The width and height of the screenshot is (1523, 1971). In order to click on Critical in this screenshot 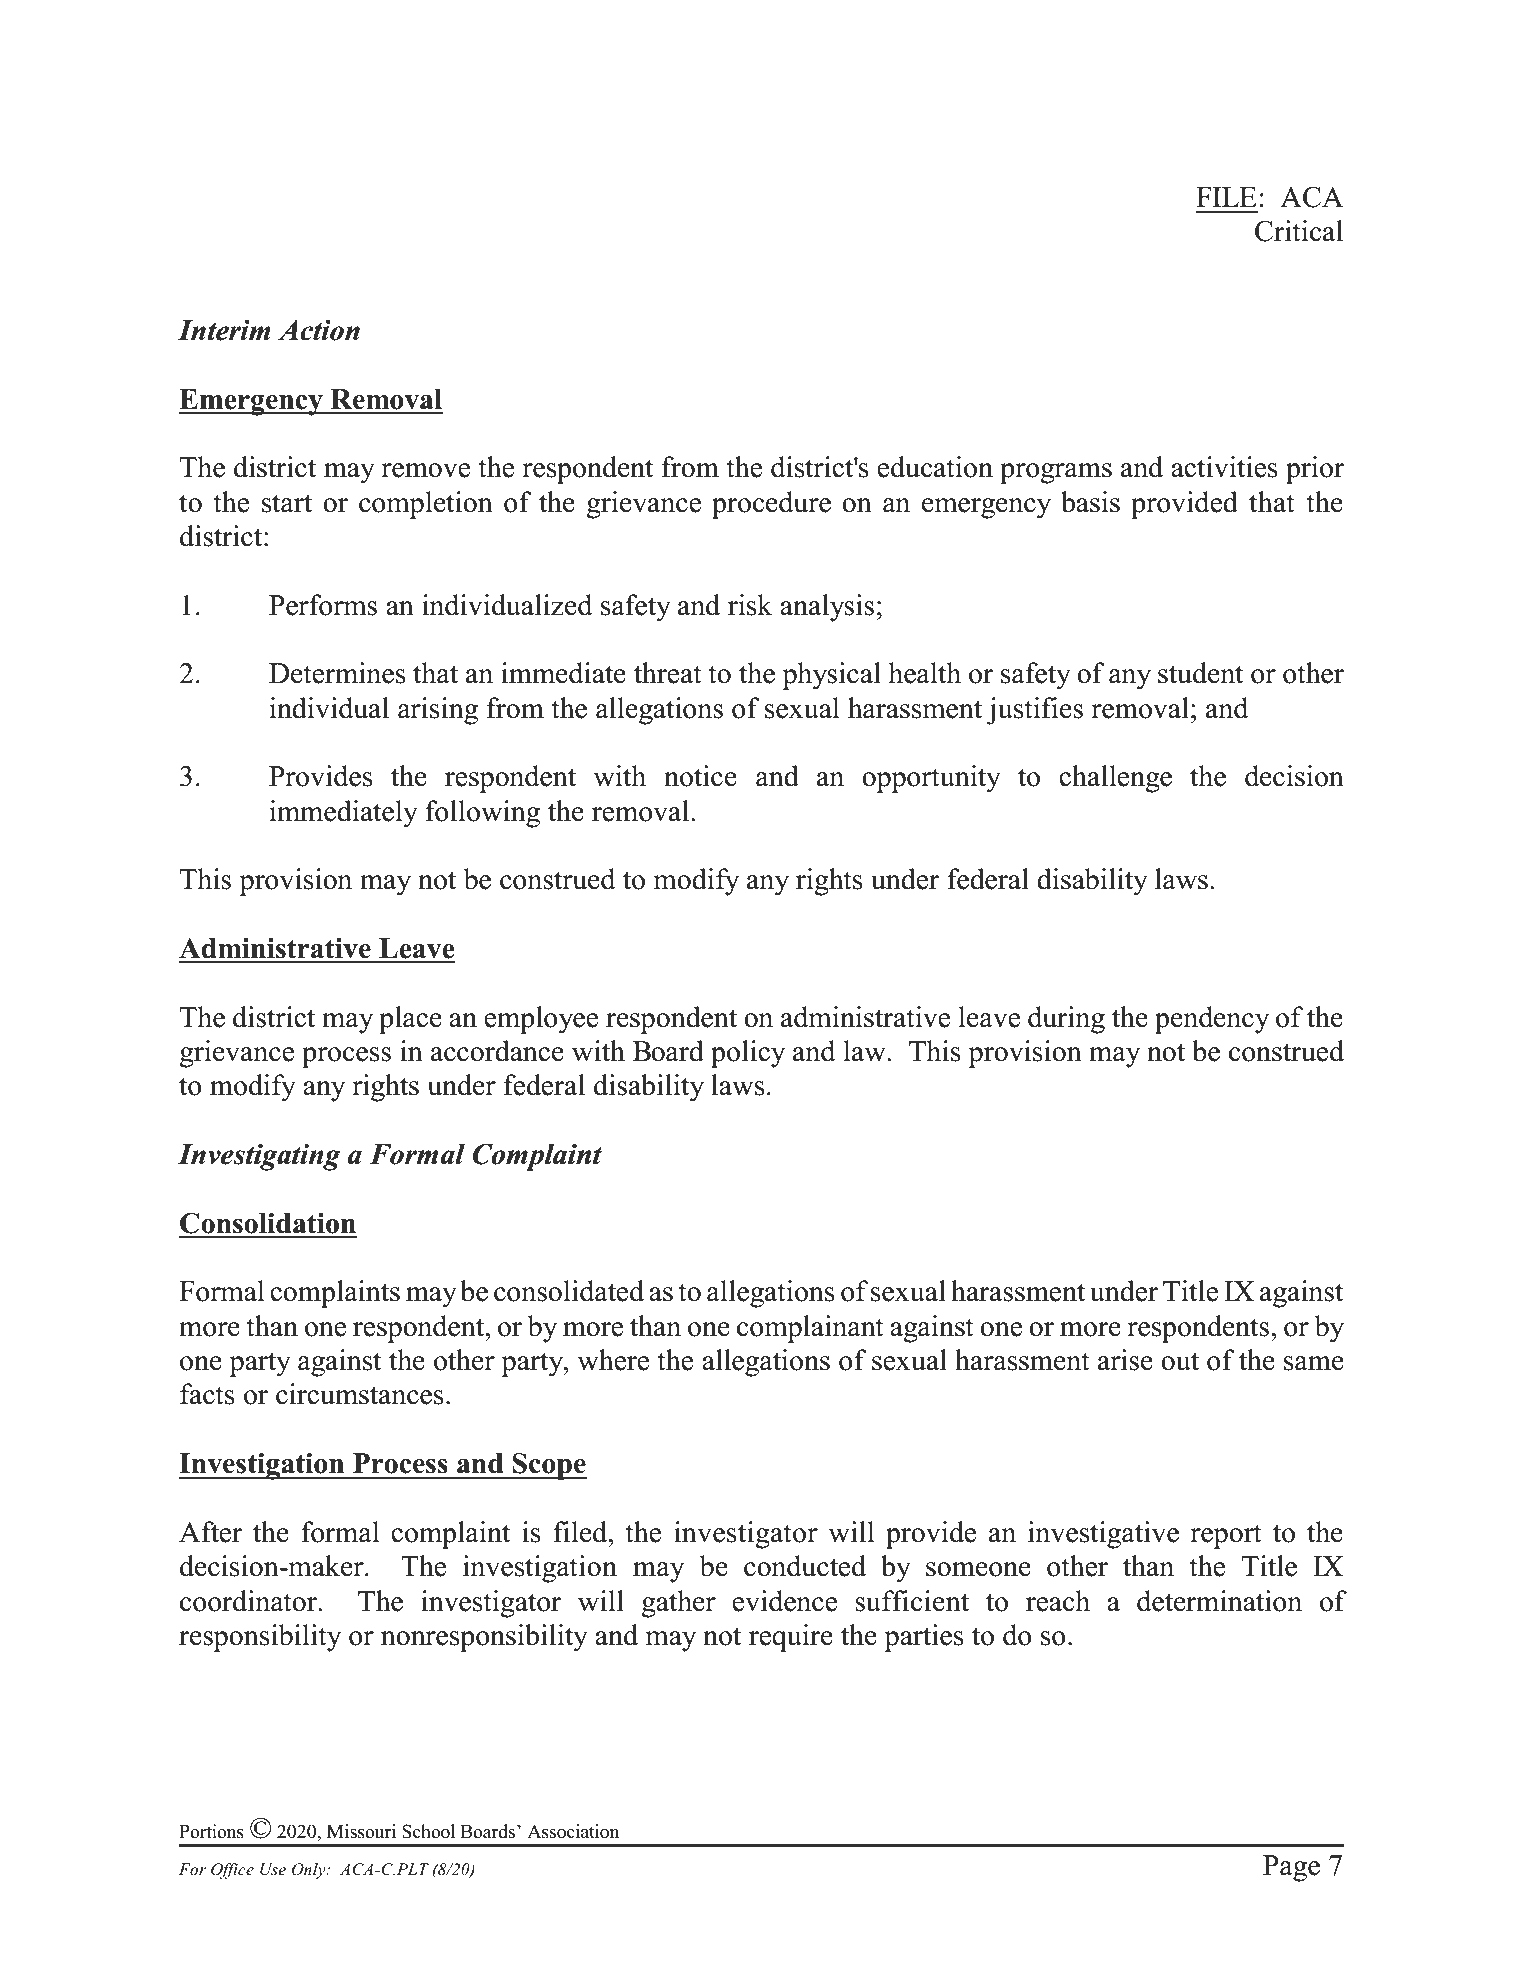, I will do `click(1299, 231)`.
